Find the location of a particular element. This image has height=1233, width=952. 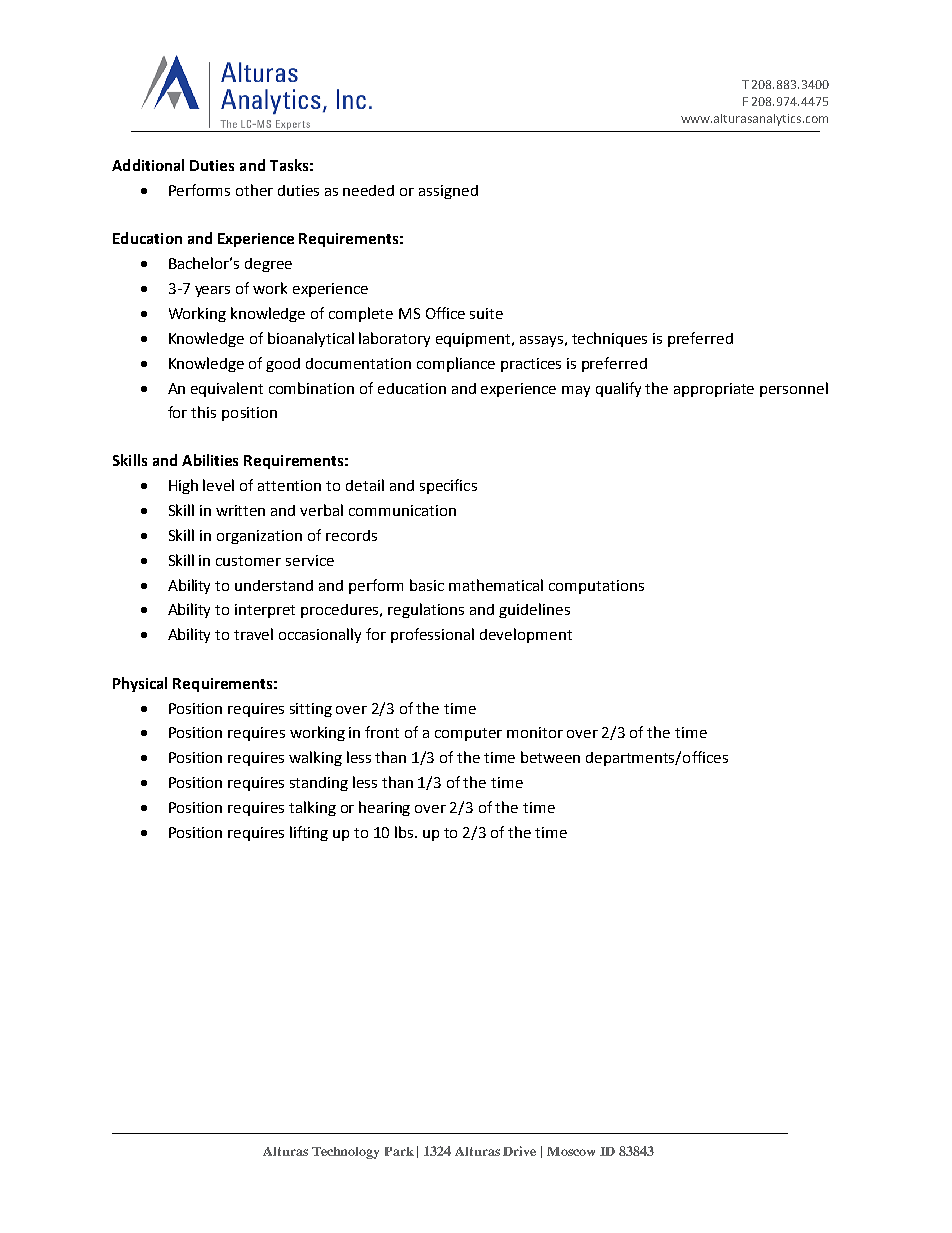

Technology is located at coordinates (345, 1153).
